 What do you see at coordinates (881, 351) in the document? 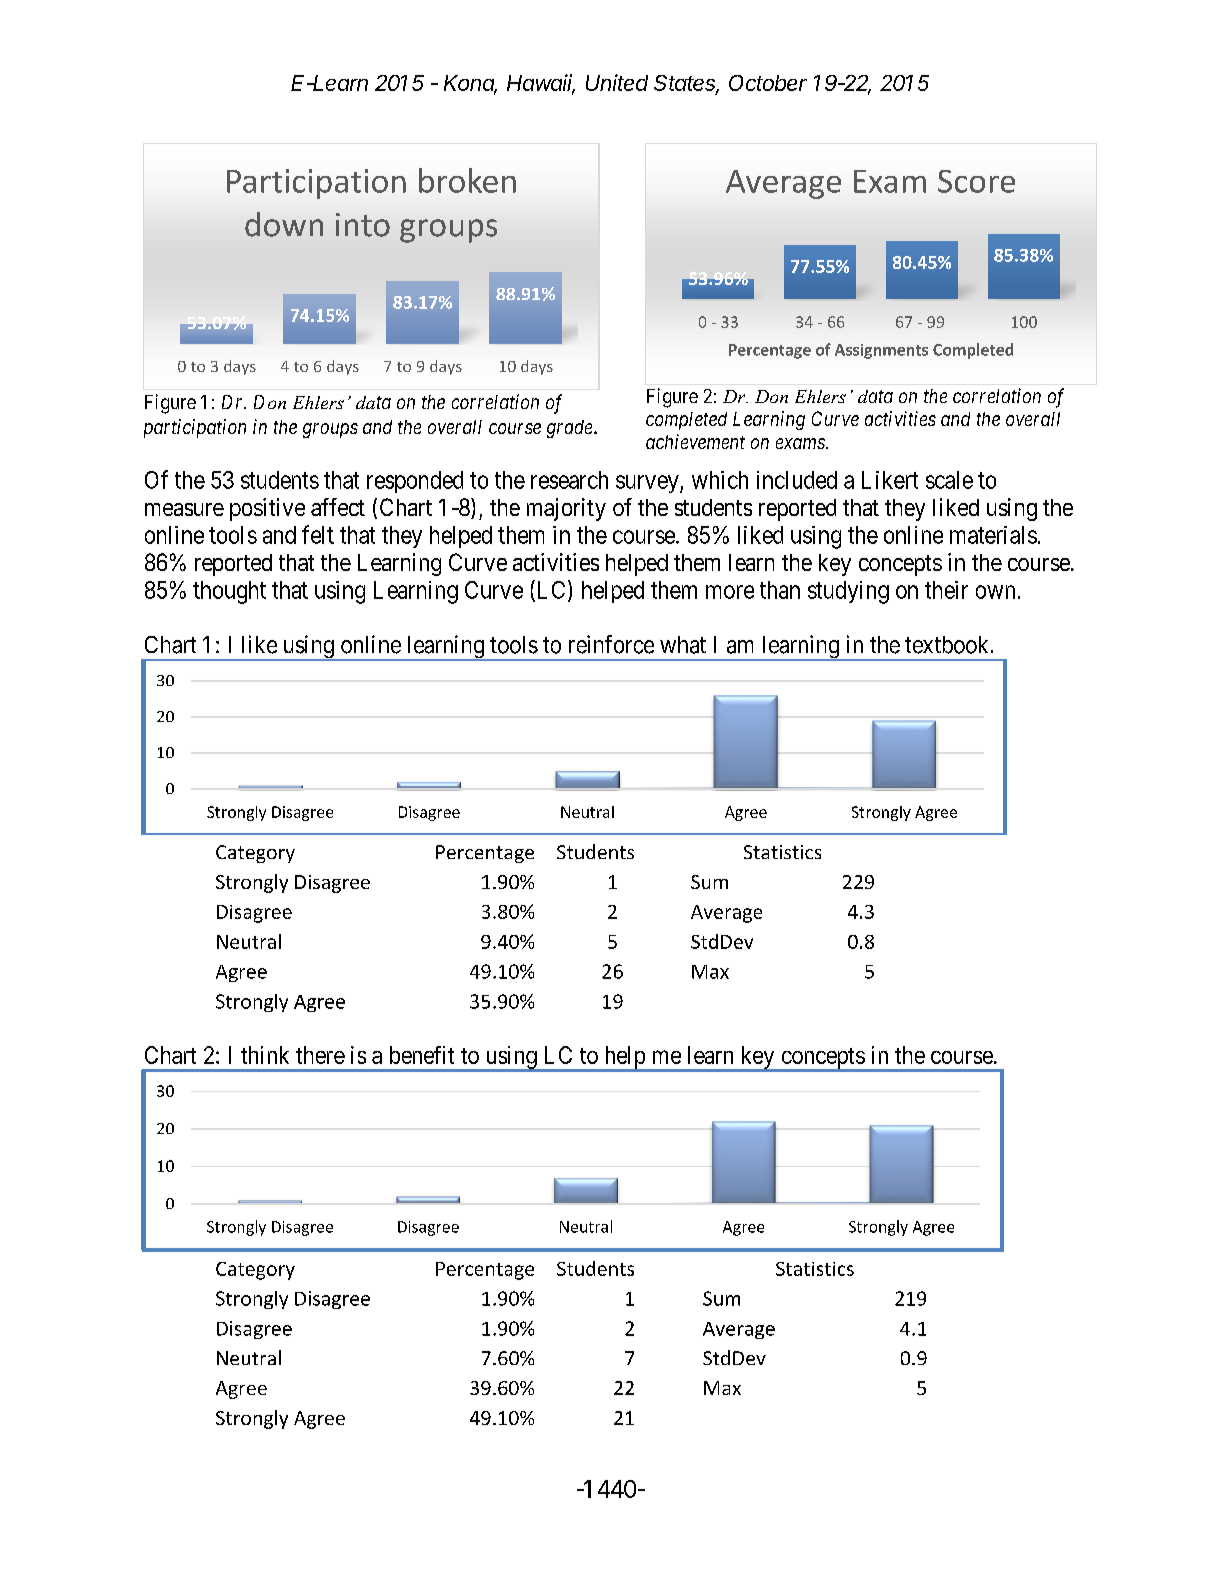
I see `Assignments` at bounding box center [881, 351].
